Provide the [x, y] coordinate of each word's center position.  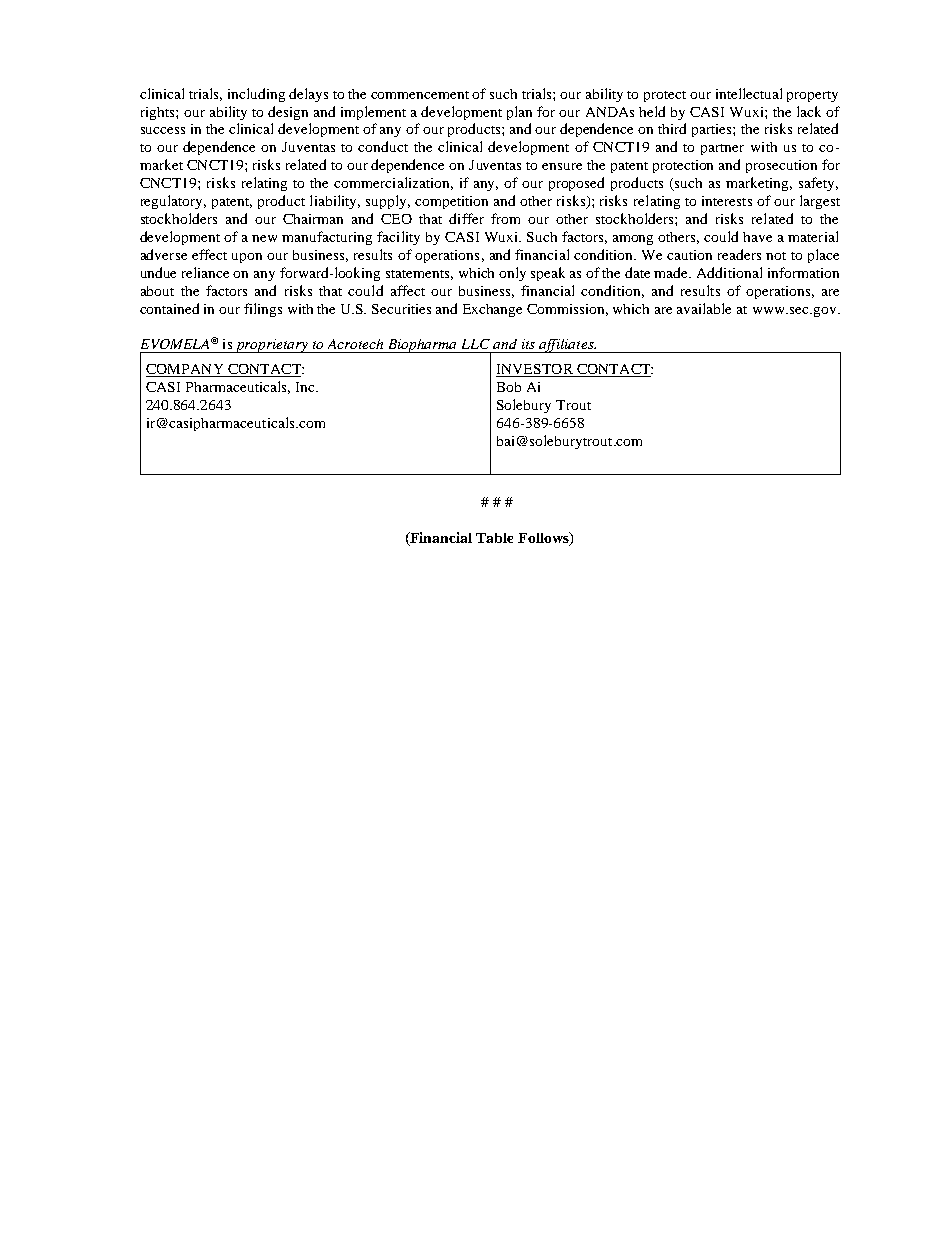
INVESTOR [535, 370]
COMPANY [186, 370]
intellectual [749, 93]
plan [519, 113]
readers [739, 254]
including [256, 95]
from [505, 218]
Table [494, 538]
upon [247, 258]
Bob [509, 387]
